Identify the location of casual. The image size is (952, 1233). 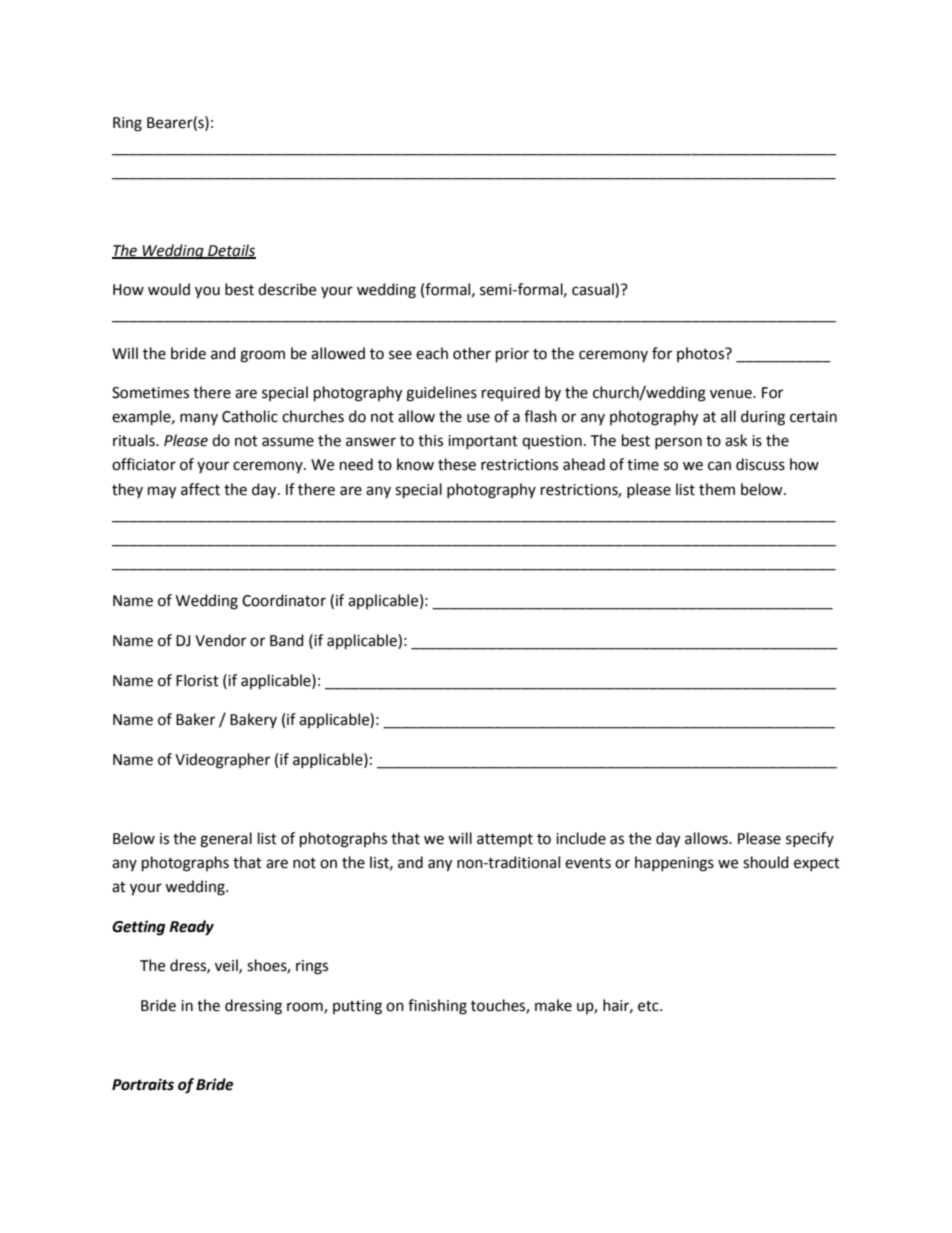
(594, 290).
